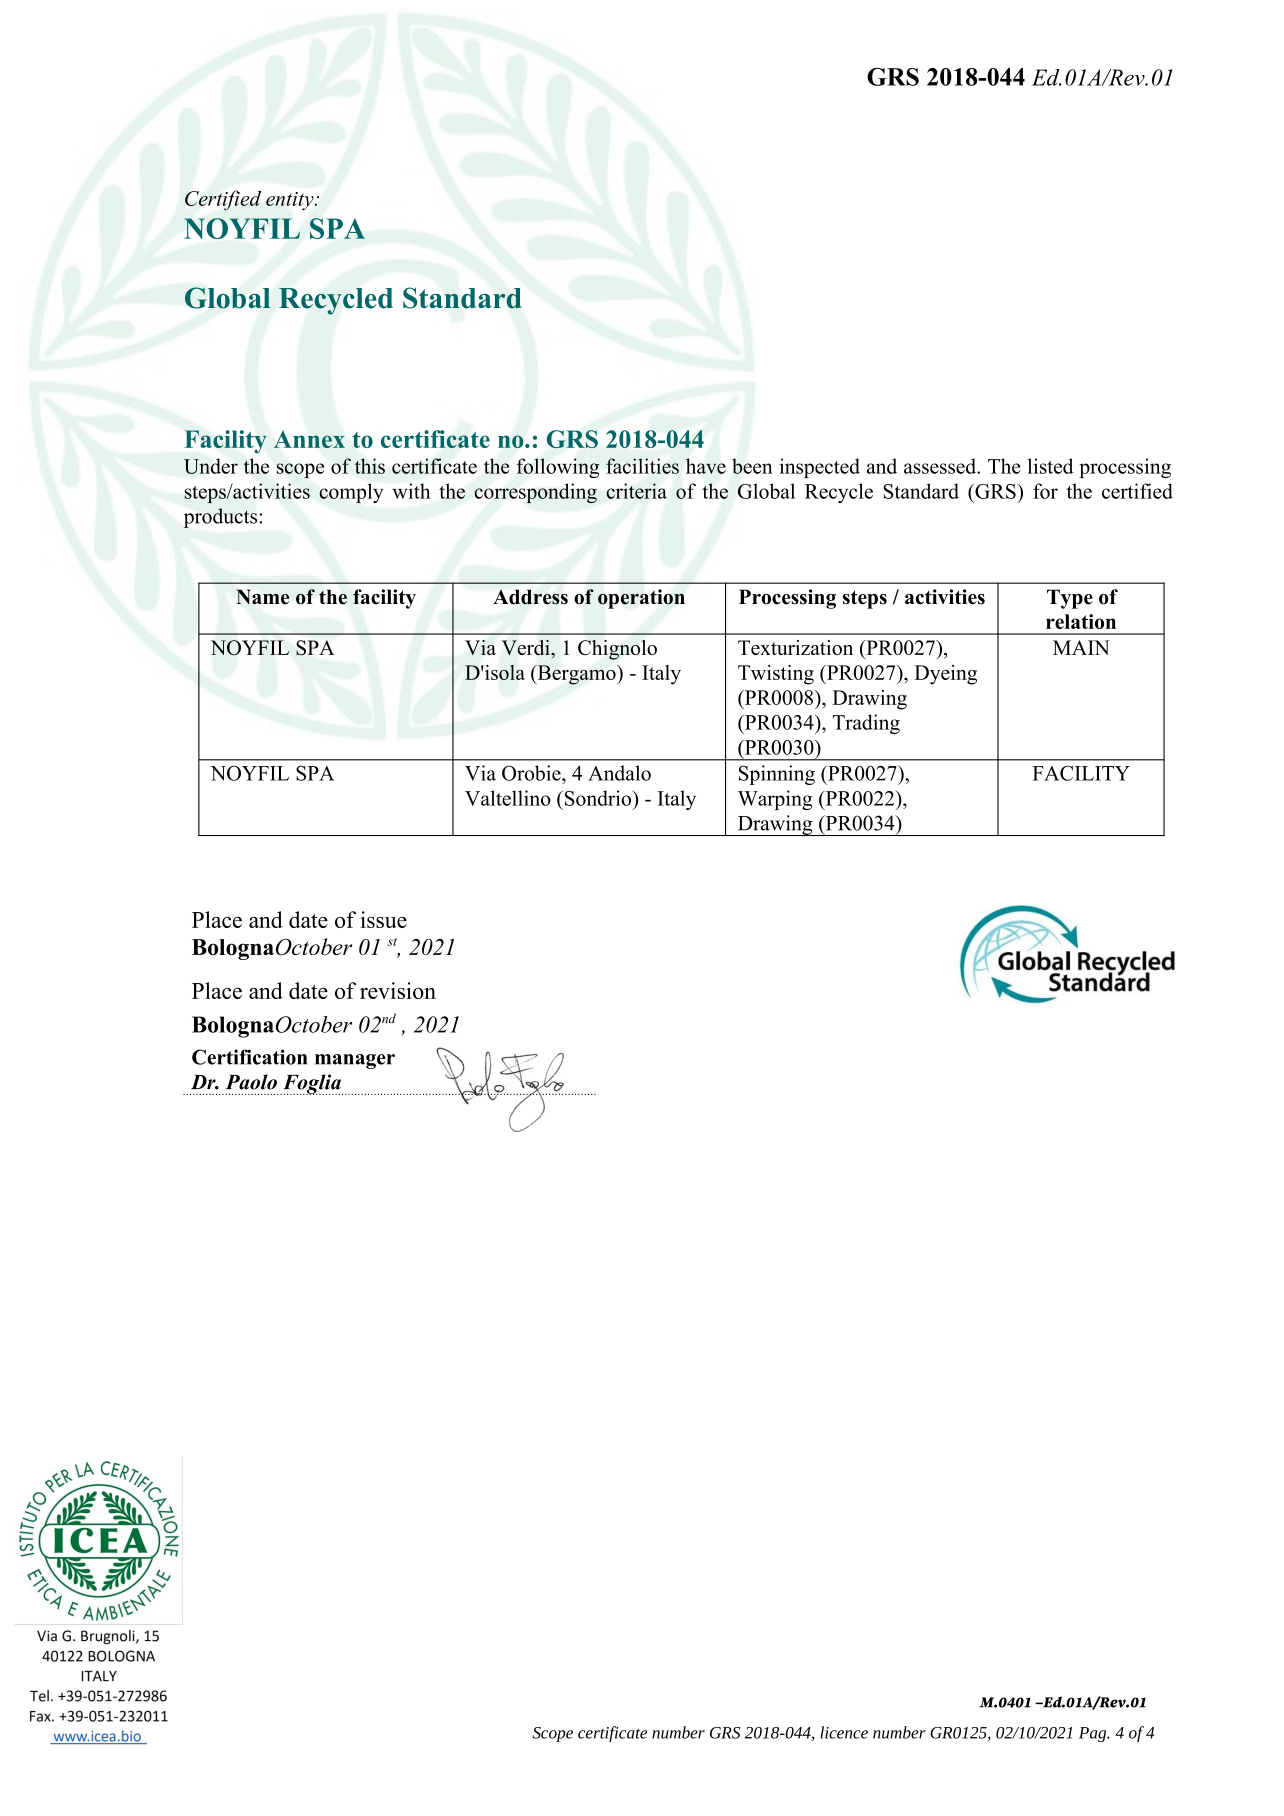 This image has height=1816, width=1284. What do you see at coordinates (941, 466) in the image?
I see `assessed` at bounding box center [941, 466].
